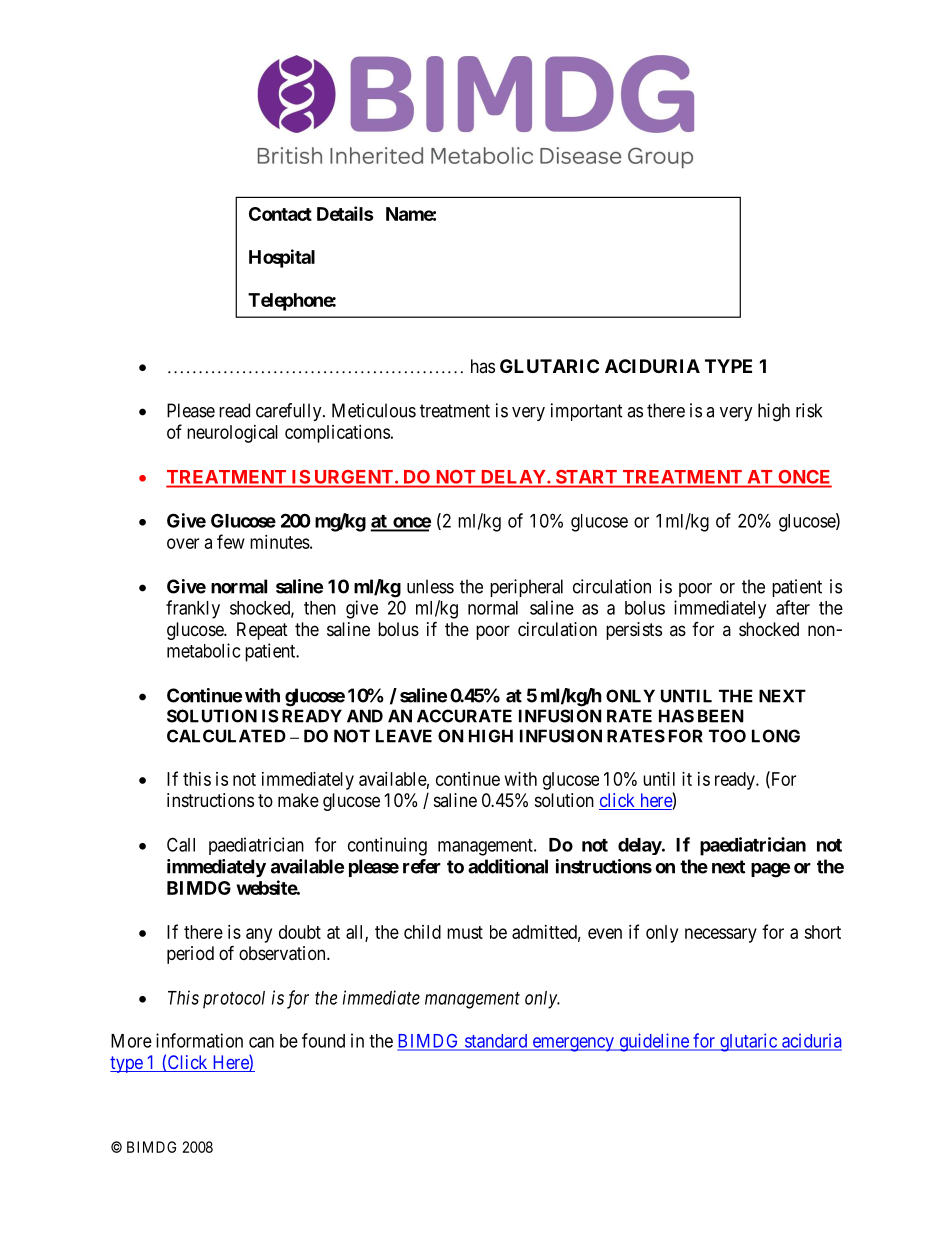  Describe the element at coordinates (280, 214) in the page. I see `Contact` at that location.
